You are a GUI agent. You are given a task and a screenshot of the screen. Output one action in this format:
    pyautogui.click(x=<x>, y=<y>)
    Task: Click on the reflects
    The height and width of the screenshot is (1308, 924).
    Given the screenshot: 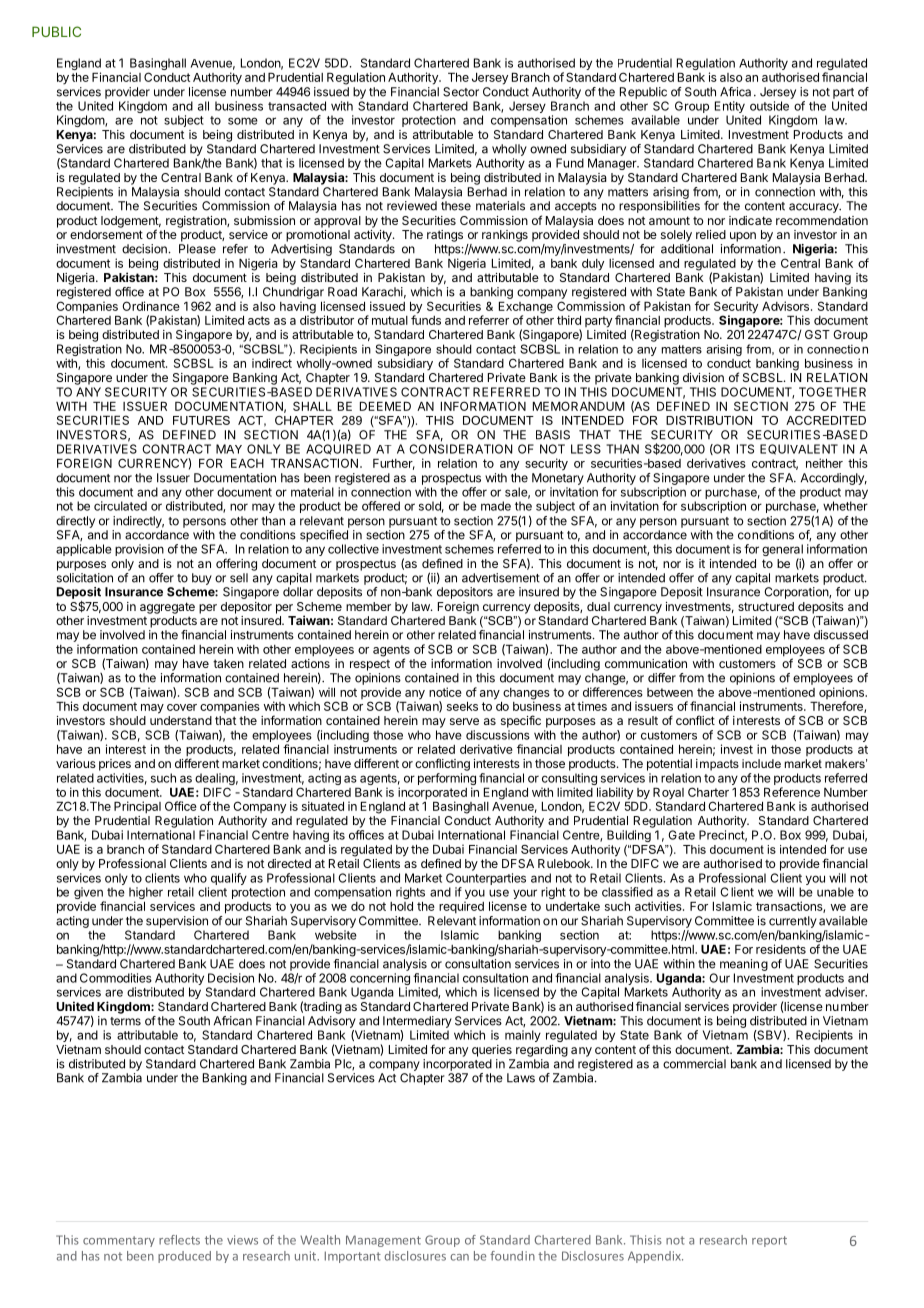 What is the action you would take?
    pyautogui.click(x=179, y=1240)
